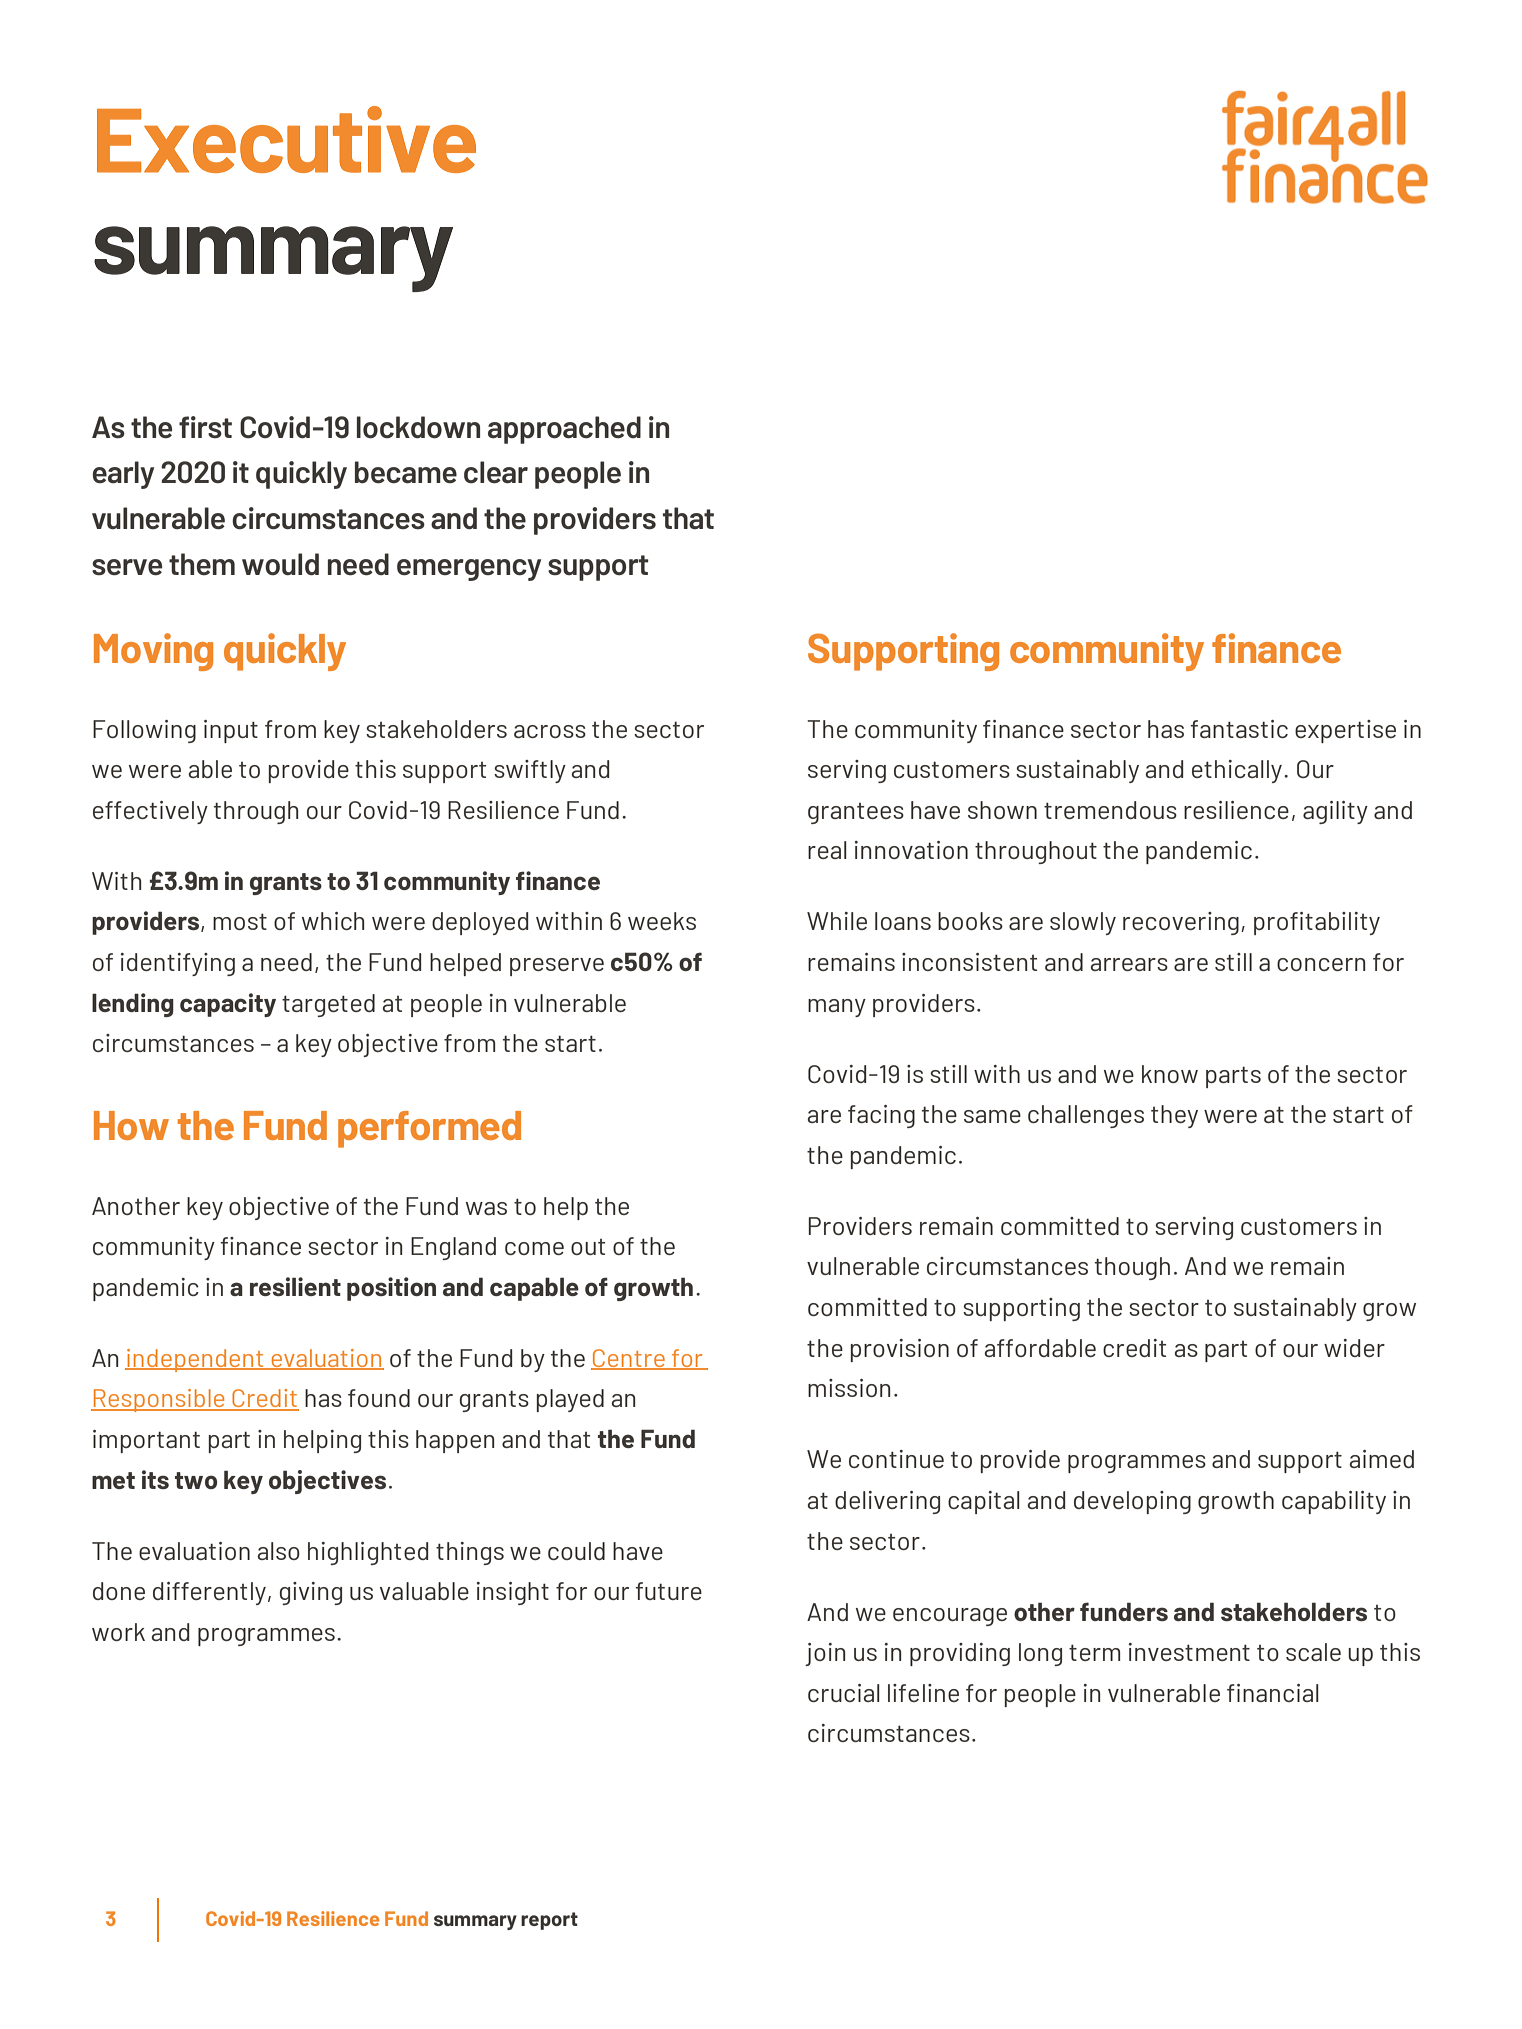 Image resolution: width=1522 pixels, height=2029 pixels. I want to click on mission, so click(849, 1388).
